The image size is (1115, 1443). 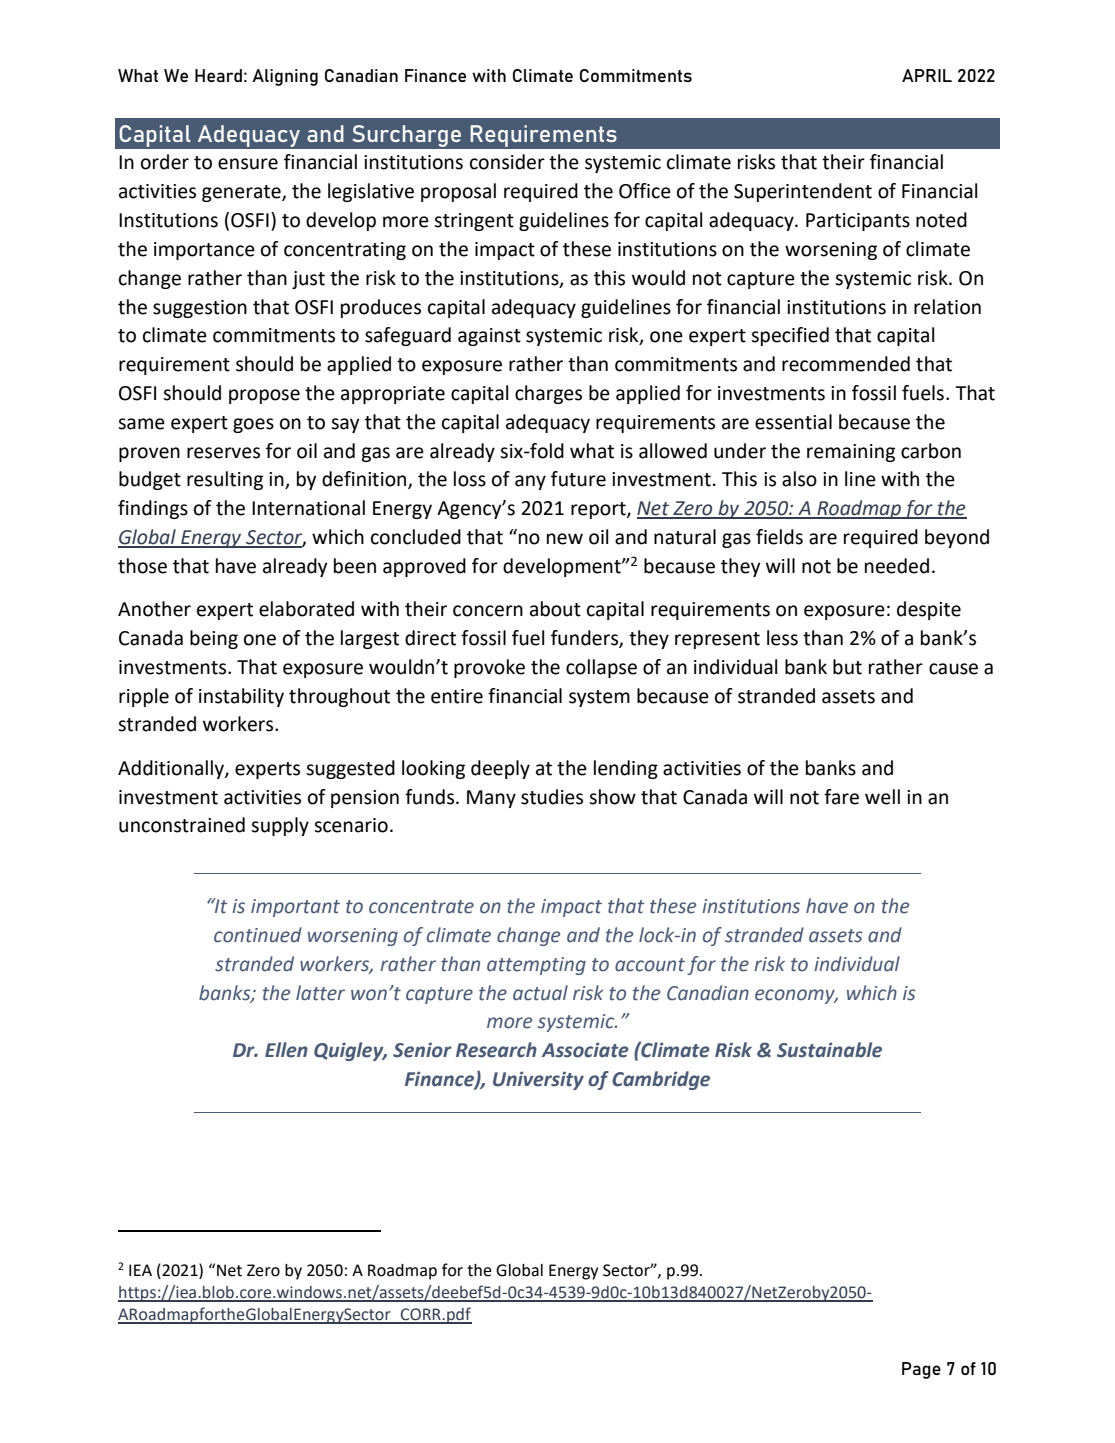 What do you see at coordinates (248, 164) in the document?
I see `ensure` at bounding box center [248, 164].
